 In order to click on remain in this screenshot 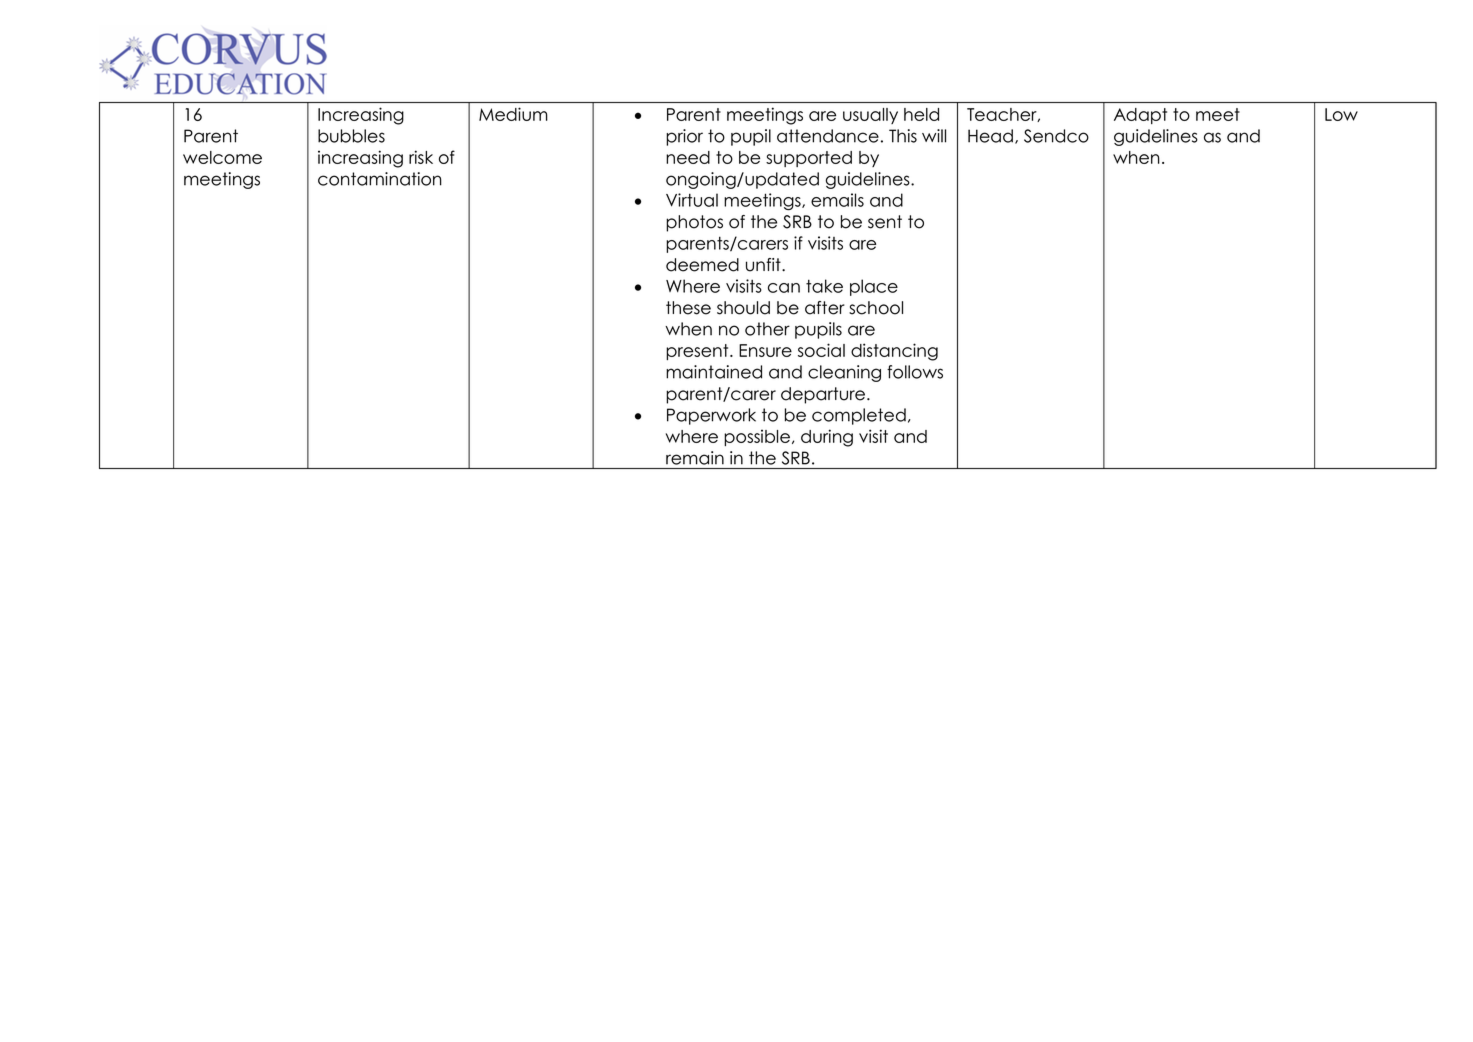, I will do `click(695, 458)`.
